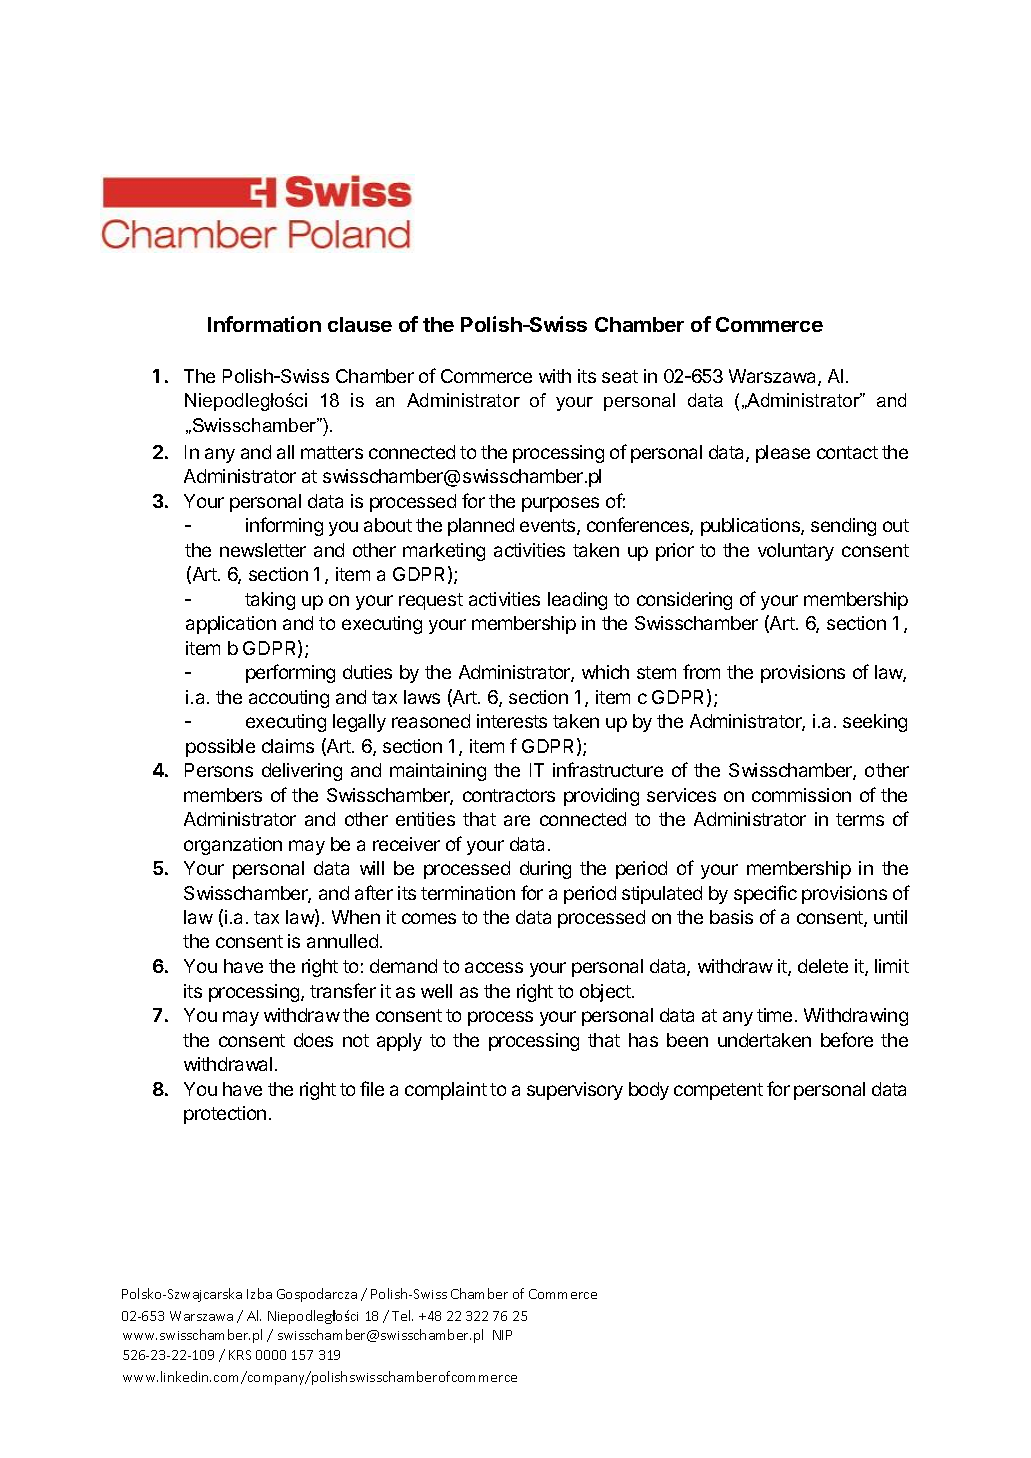 Image resolution: width=1031 pixels, height=1458 pixels. Describe the element at coordinates (718, 1091) in the screenshot. I see `competent` at that location.
